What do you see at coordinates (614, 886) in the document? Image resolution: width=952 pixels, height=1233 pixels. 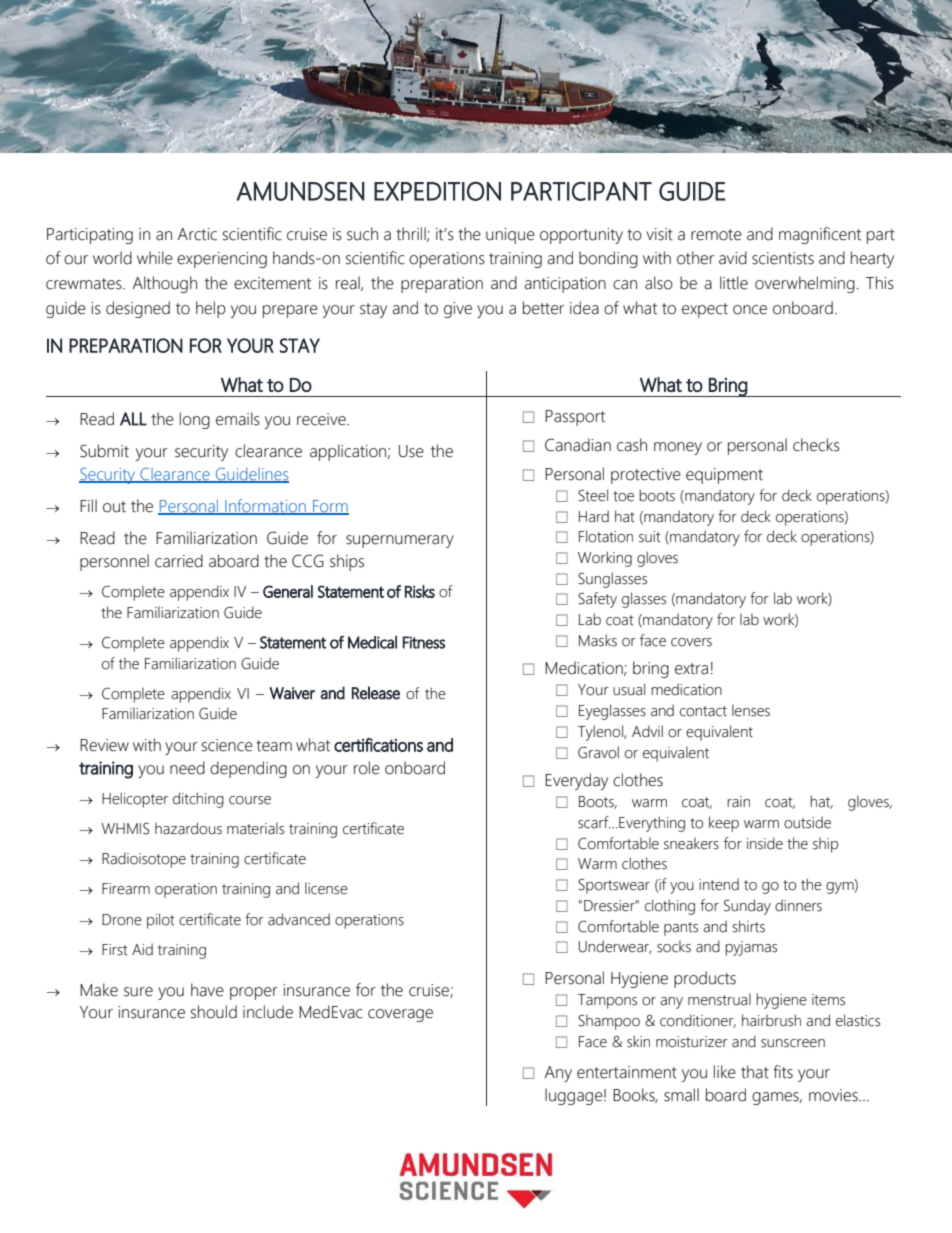 I see `Sportswear` at bounding box center [614, 886].
